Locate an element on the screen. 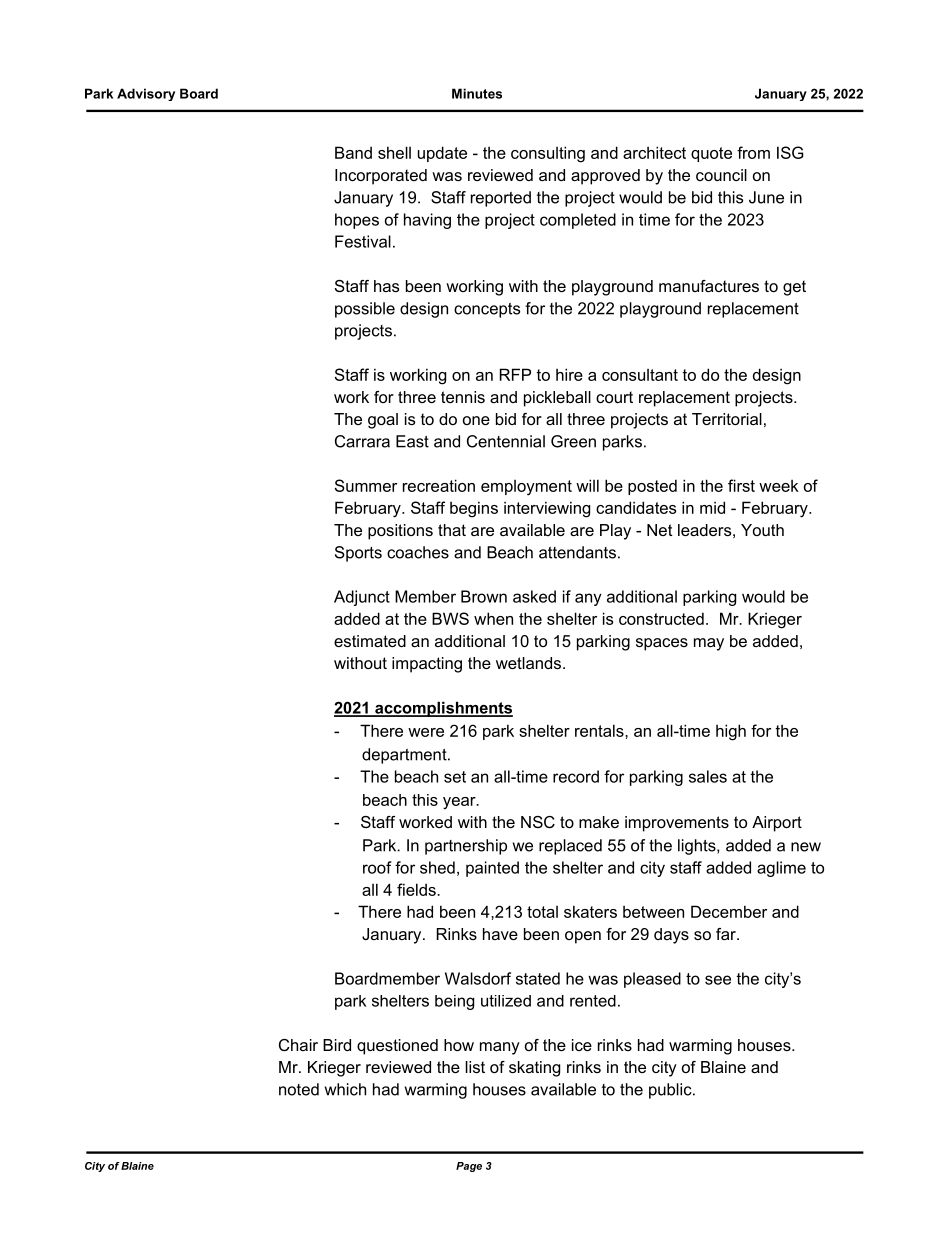 Image resolution: width=952 pixels, height=1233 pixels. when is located at coordinates (493, 618).
